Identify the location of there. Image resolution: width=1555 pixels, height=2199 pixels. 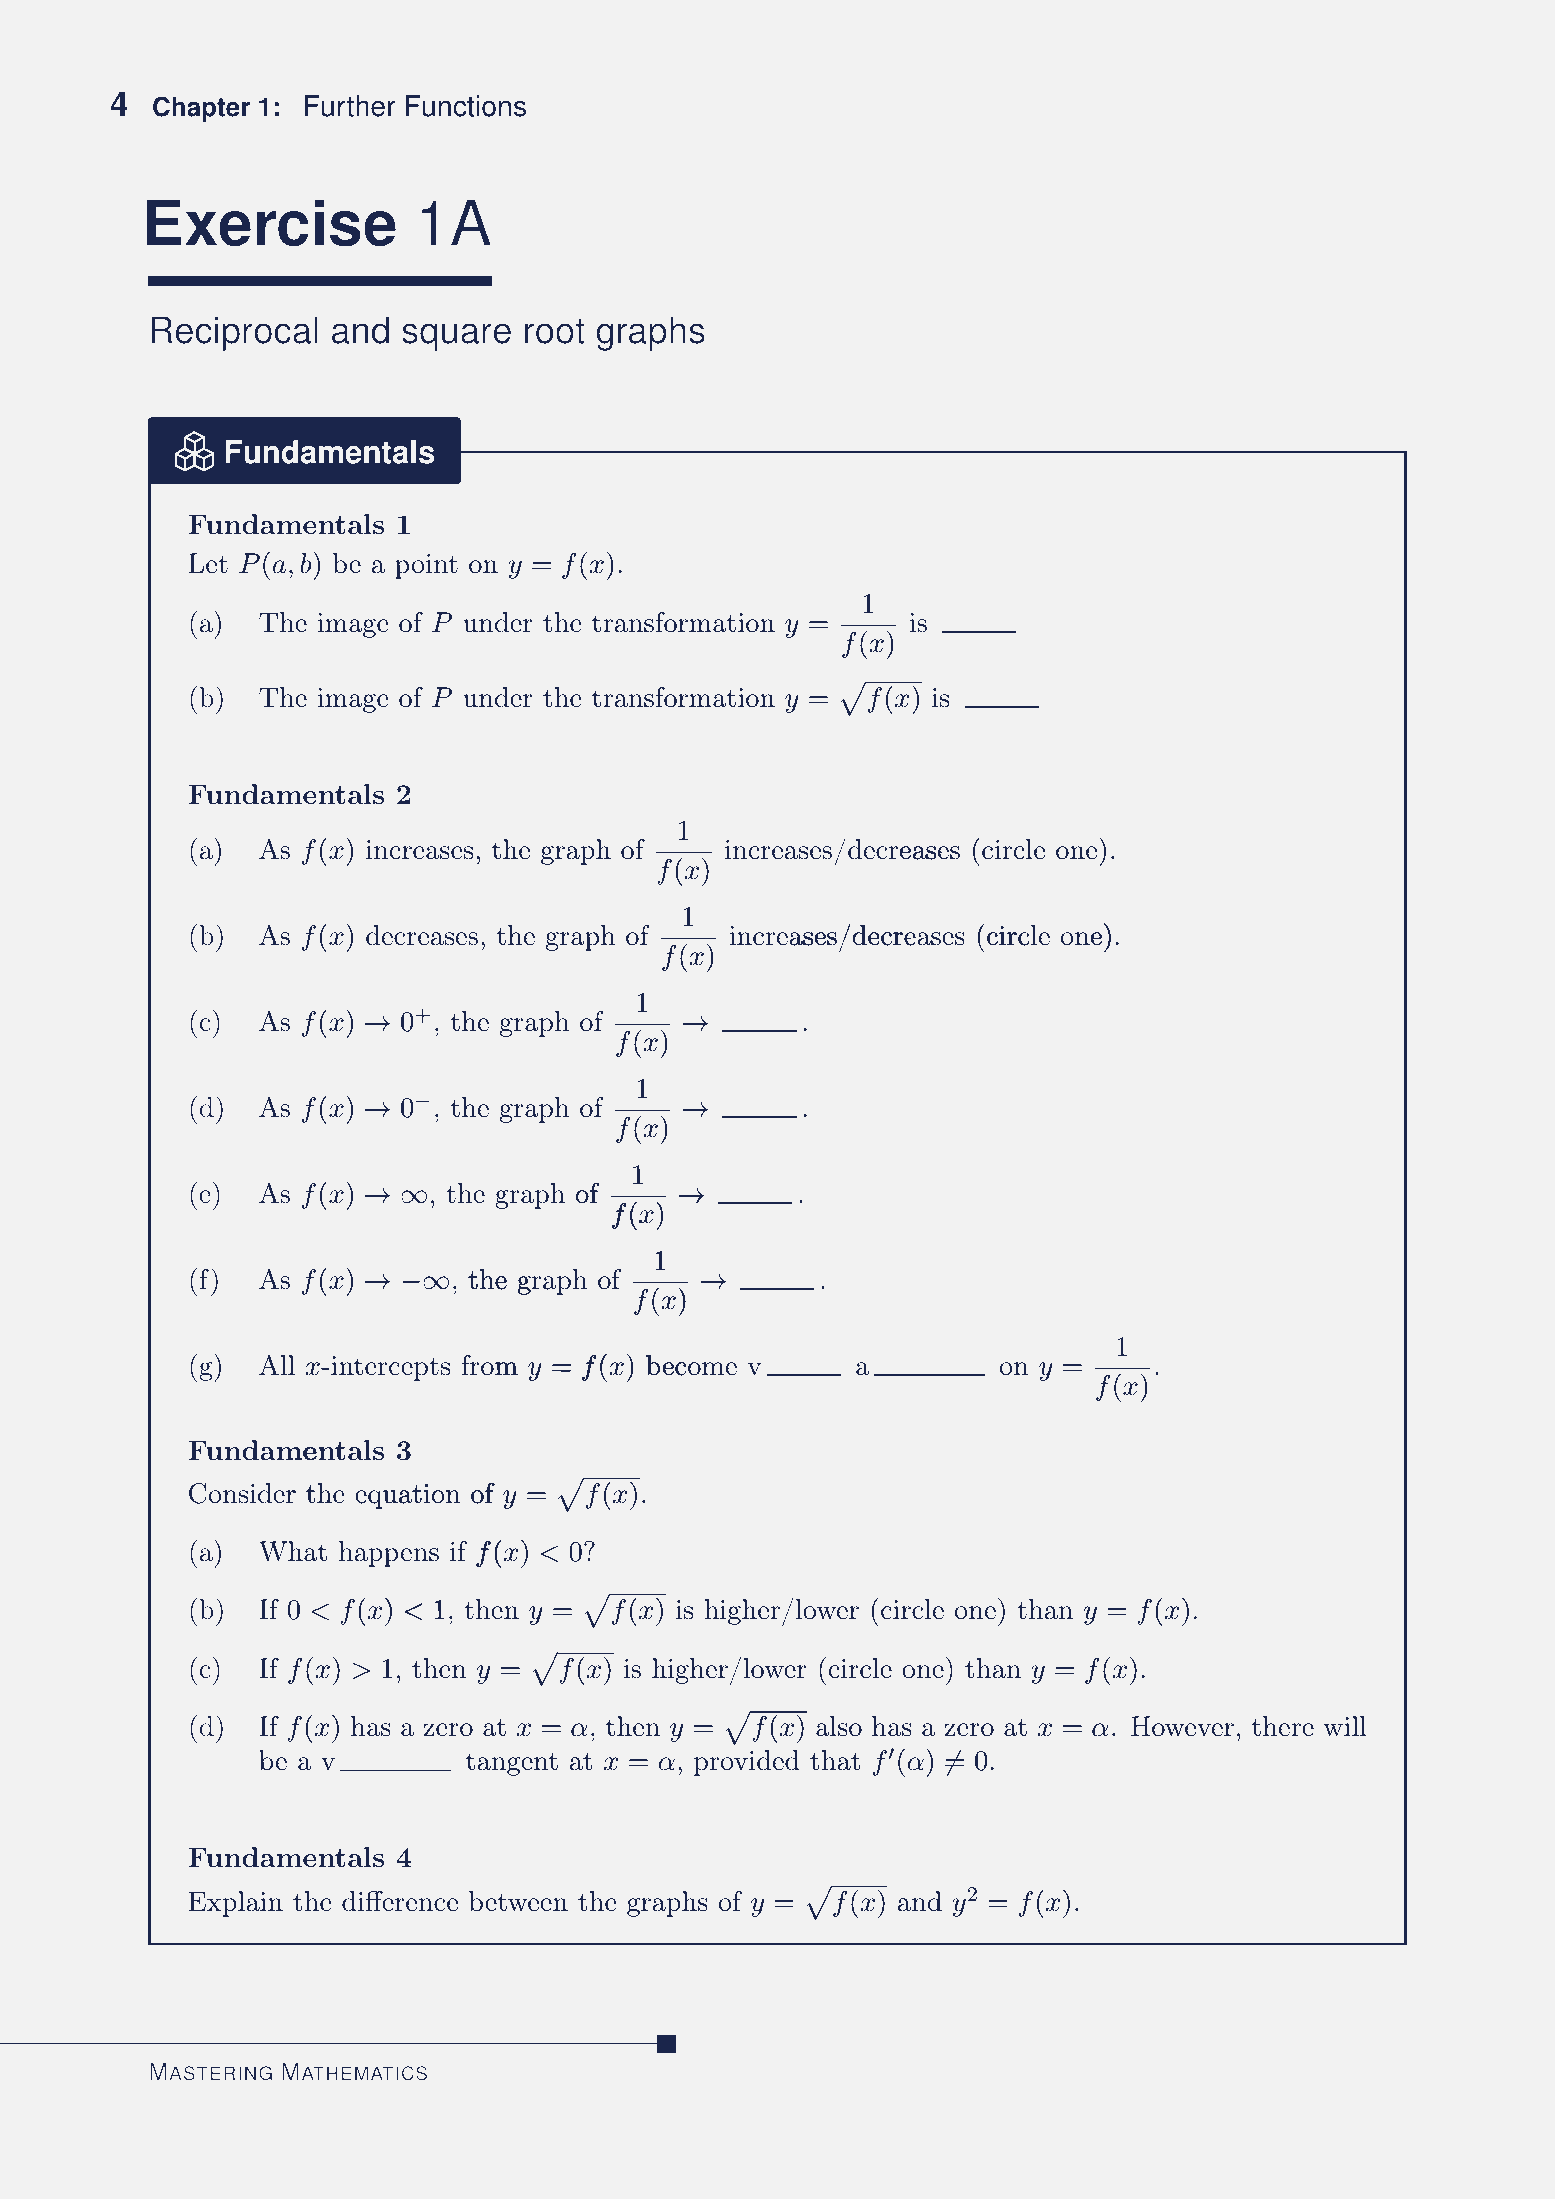
(1283, 1726).
